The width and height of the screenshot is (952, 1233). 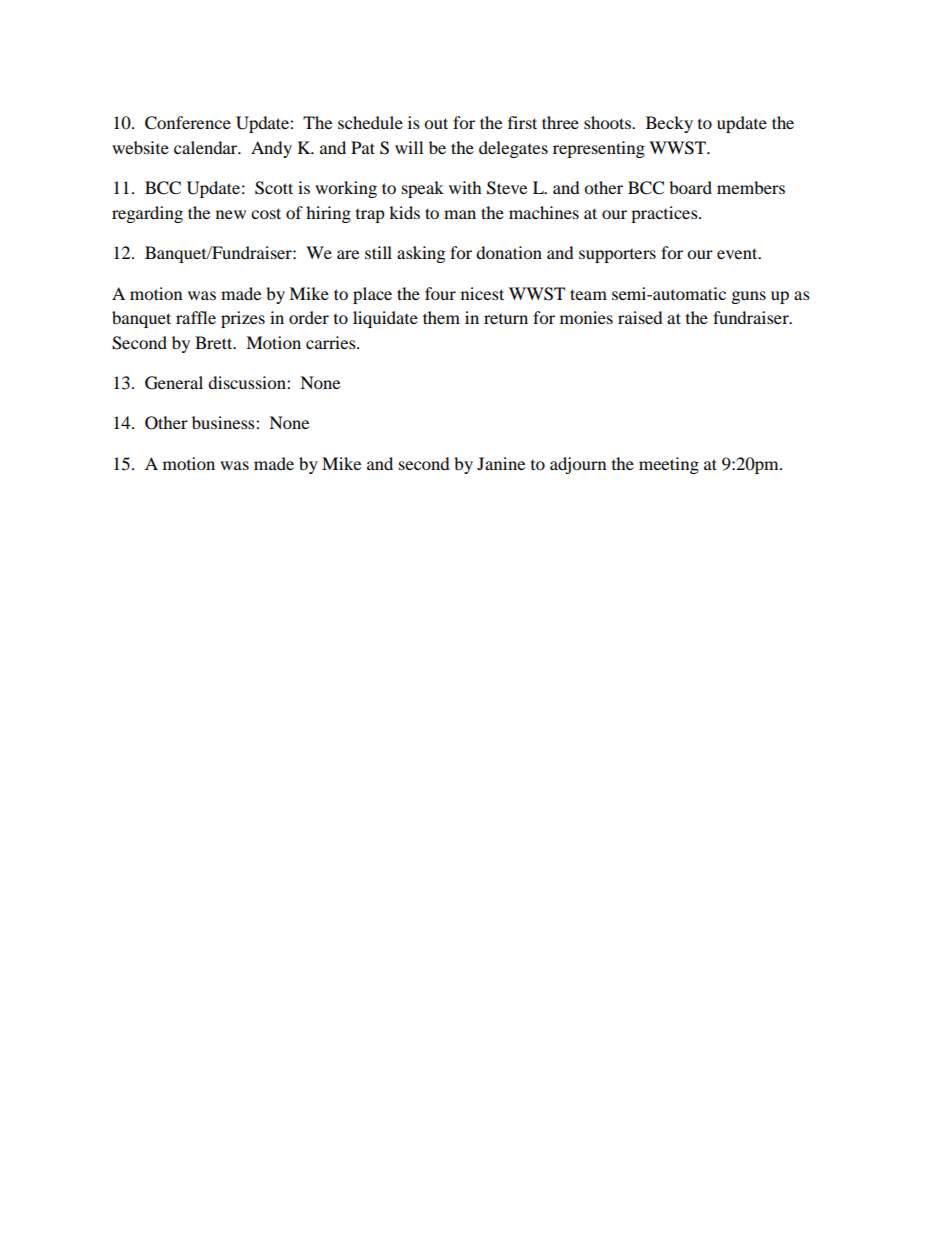 What do you see at coordinates (224, 422) in the screenshot?
I see `business` at bounding box center [224, 422].
